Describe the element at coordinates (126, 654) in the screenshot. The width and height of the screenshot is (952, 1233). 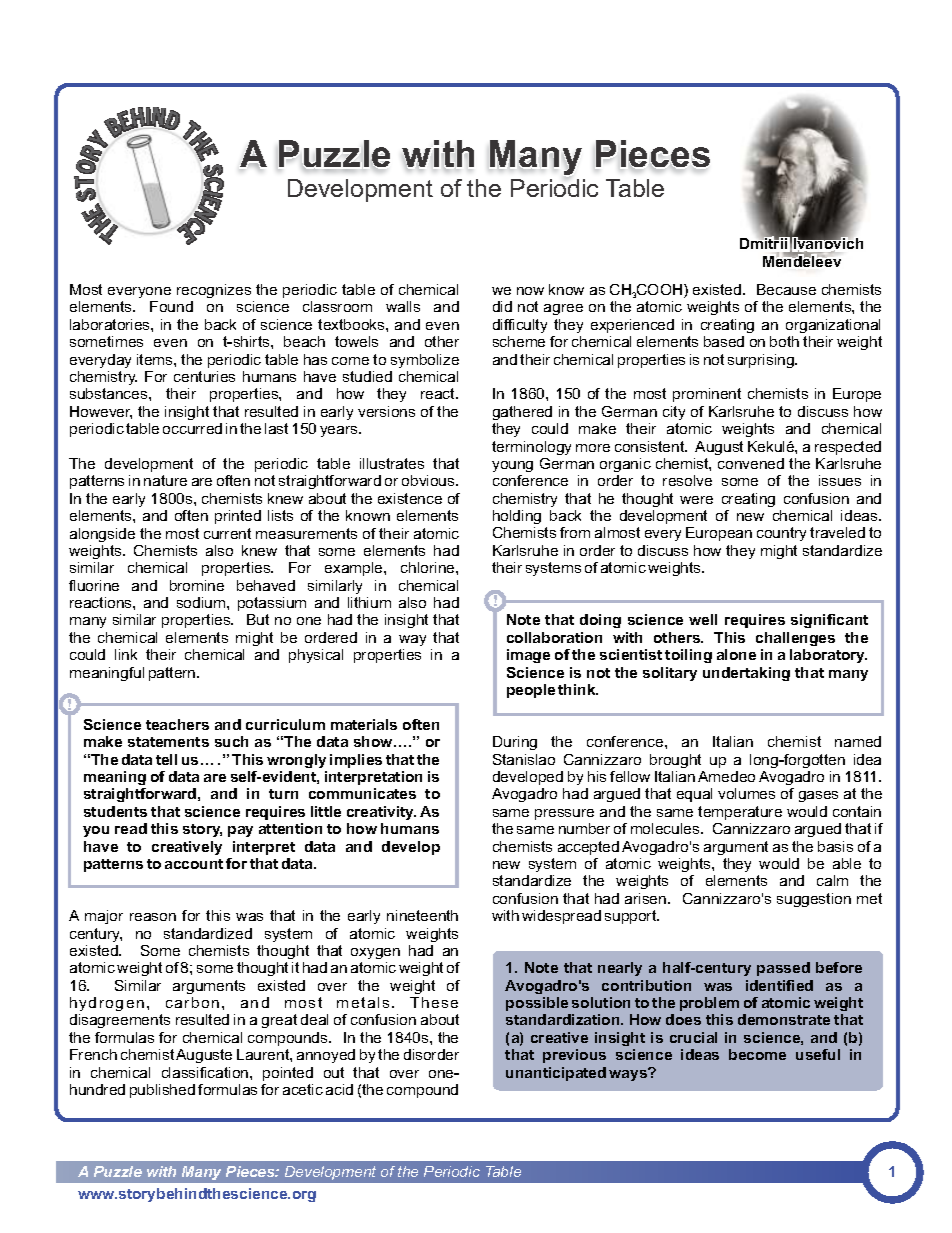
I see `link` at that location.
